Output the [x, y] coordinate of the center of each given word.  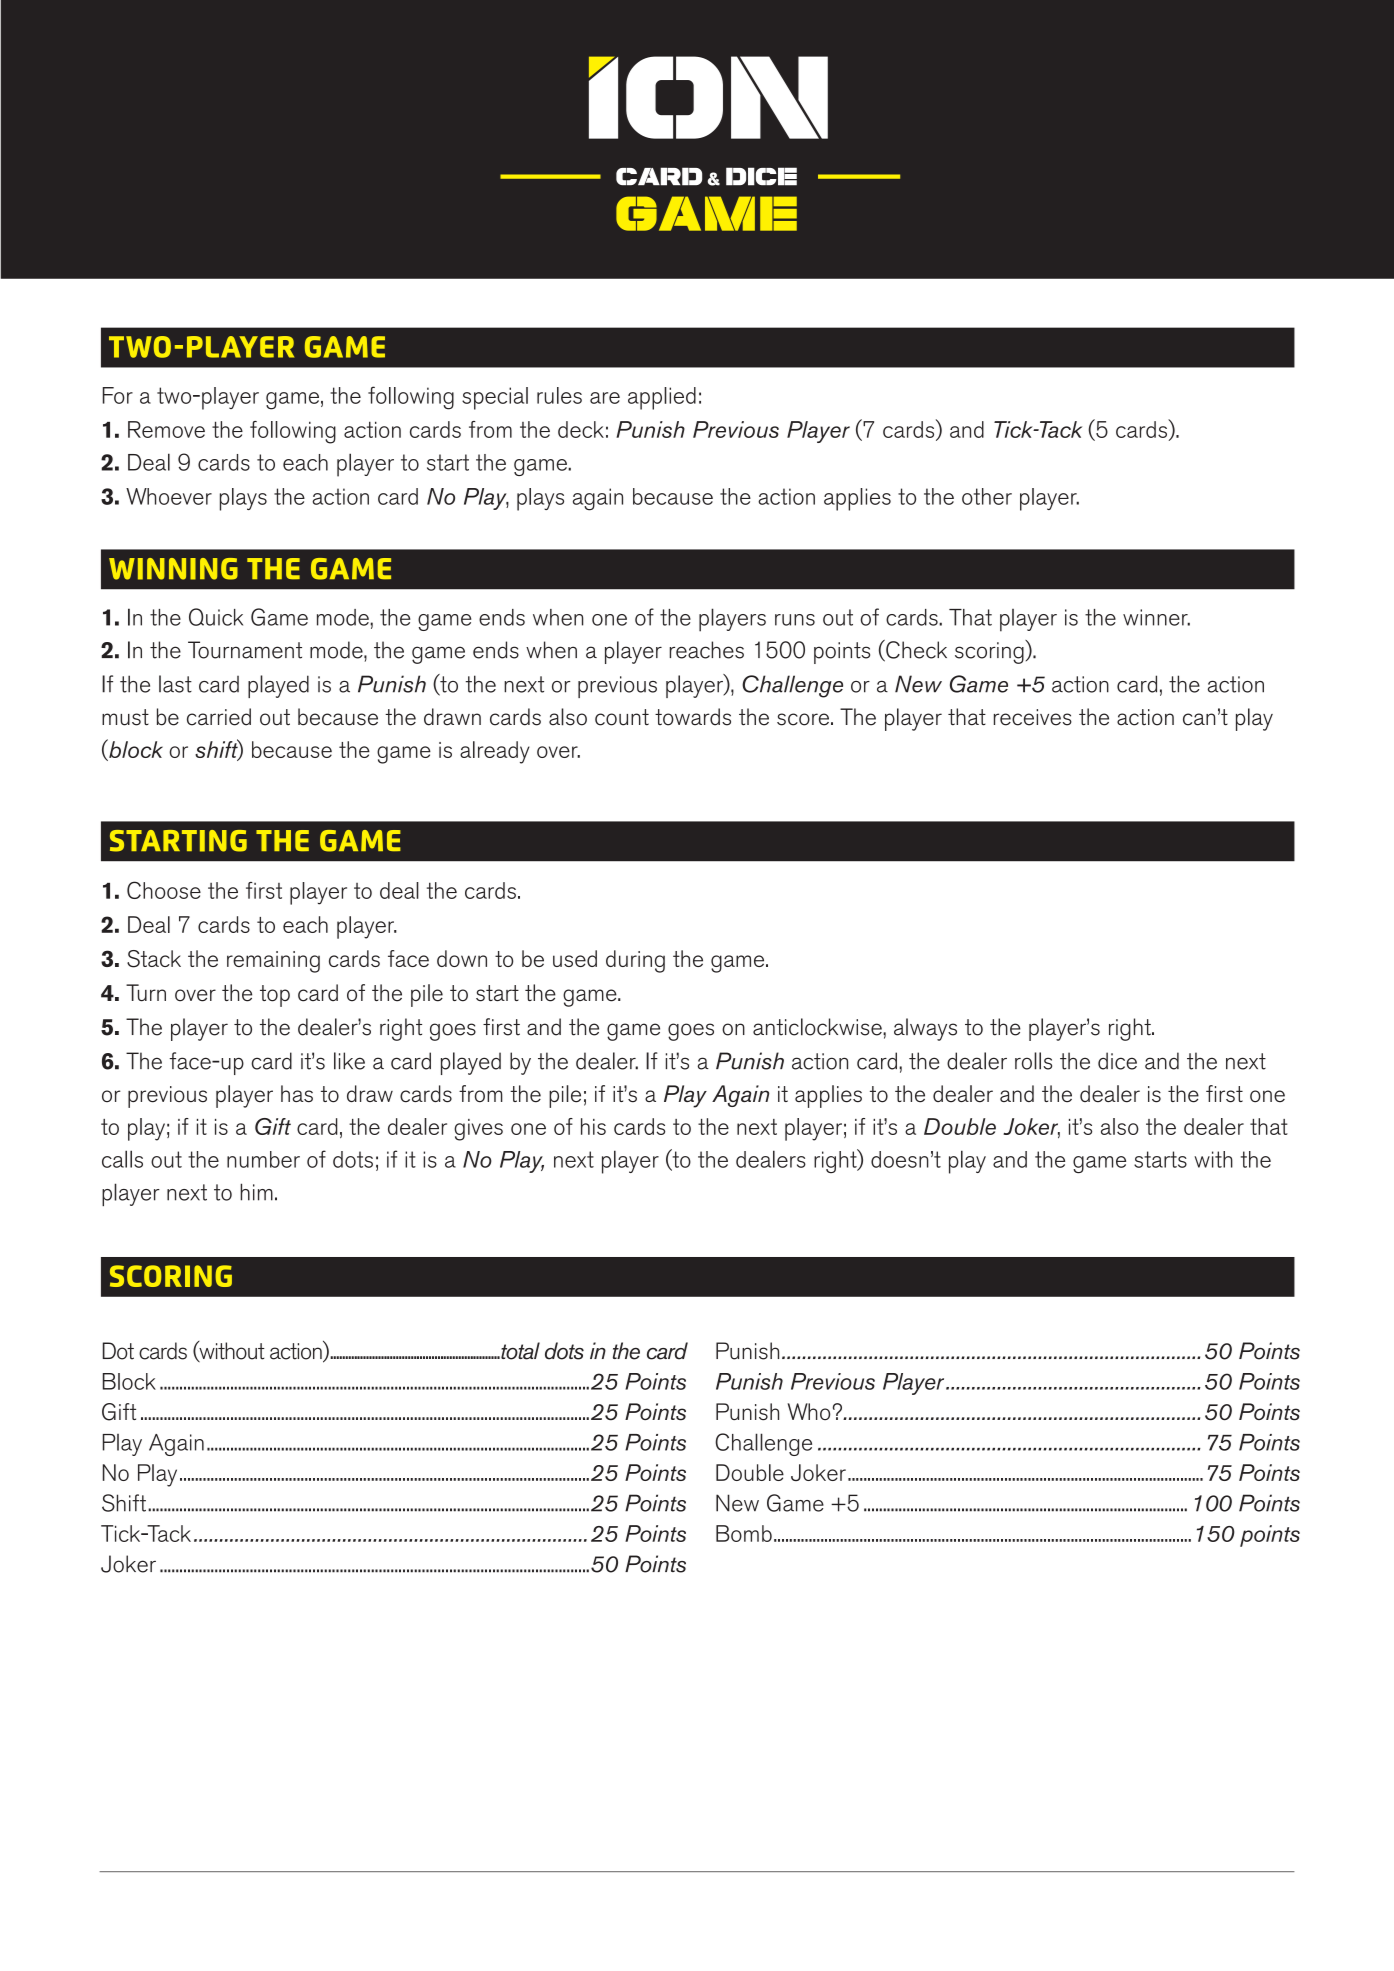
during [635, 961]
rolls [1033, 1061]
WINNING [173, 569]
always [925, 1029]
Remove [166, 429]
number [263, 1159]
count [622, 717]
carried [219, 717]
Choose [164, 890]
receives [1033, 717]
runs [795, 620]
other [987, 496]
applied [662, 398]
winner [1156, 617]
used [575, 958]
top [275, 996]
